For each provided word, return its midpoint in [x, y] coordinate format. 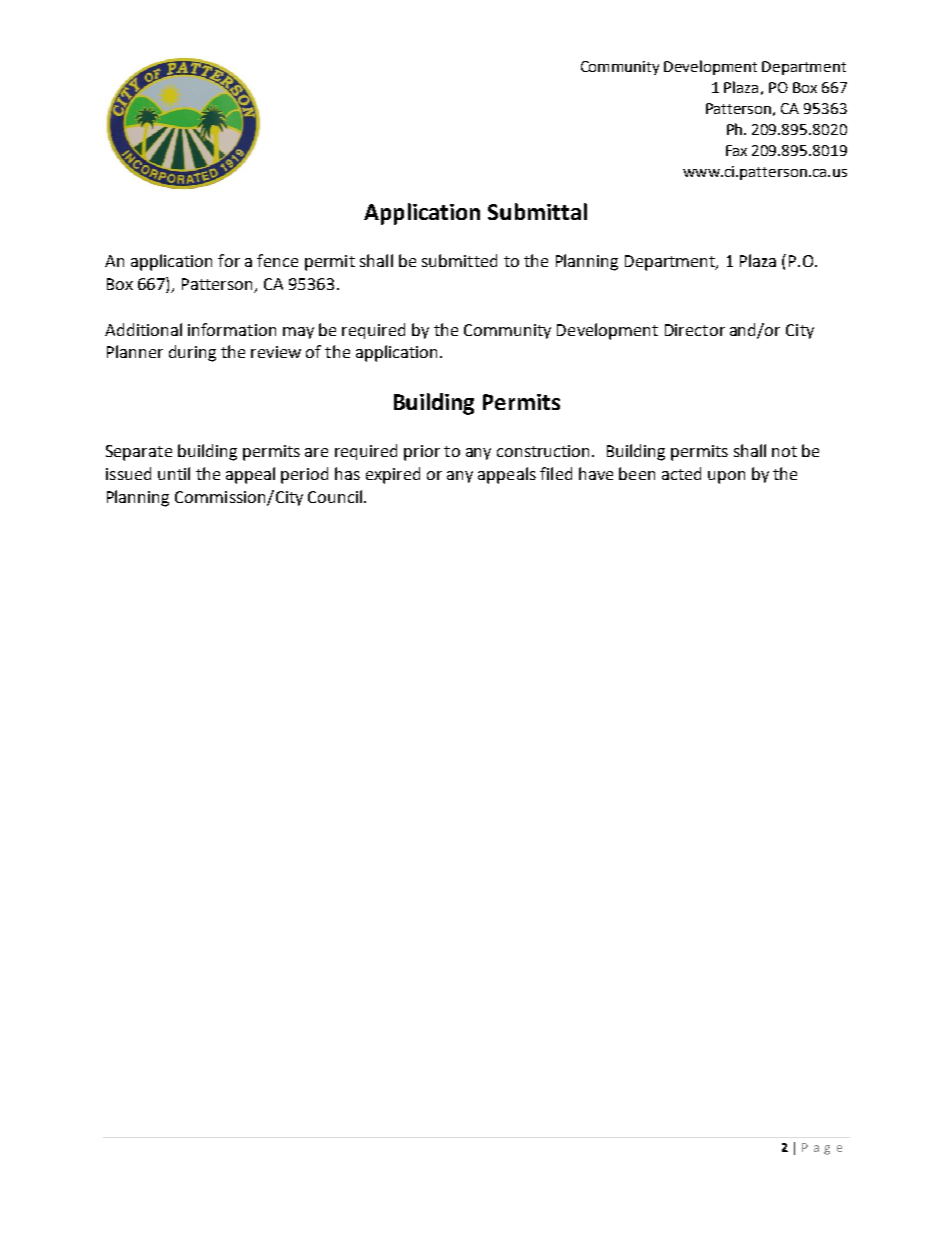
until [174, 473]
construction [545, 451]
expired [393, 475]
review [276, 352]
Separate [139, 453]
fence [277, 260]
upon [726, 477]
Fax [736, 150]
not [784, 451]
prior [422, 453]
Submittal [537, 211]
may [298, 333]
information [232, 329]
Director [695, 330]
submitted [459, 260]
